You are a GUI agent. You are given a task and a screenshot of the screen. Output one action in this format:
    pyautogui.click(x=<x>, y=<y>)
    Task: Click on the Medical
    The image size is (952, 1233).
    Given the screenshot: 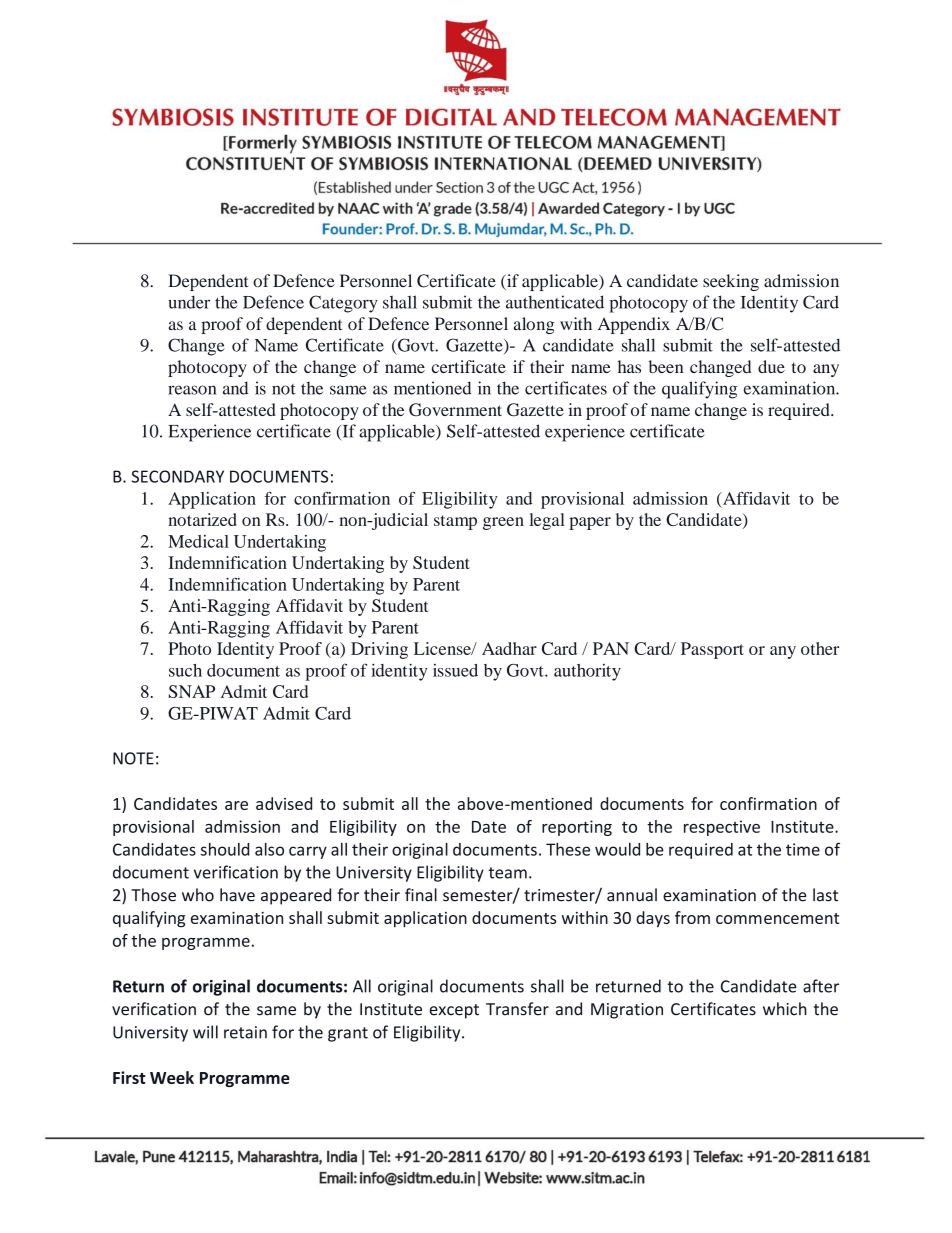 What is the action you would take?
    pyautogui.click(x=198, y=541)
